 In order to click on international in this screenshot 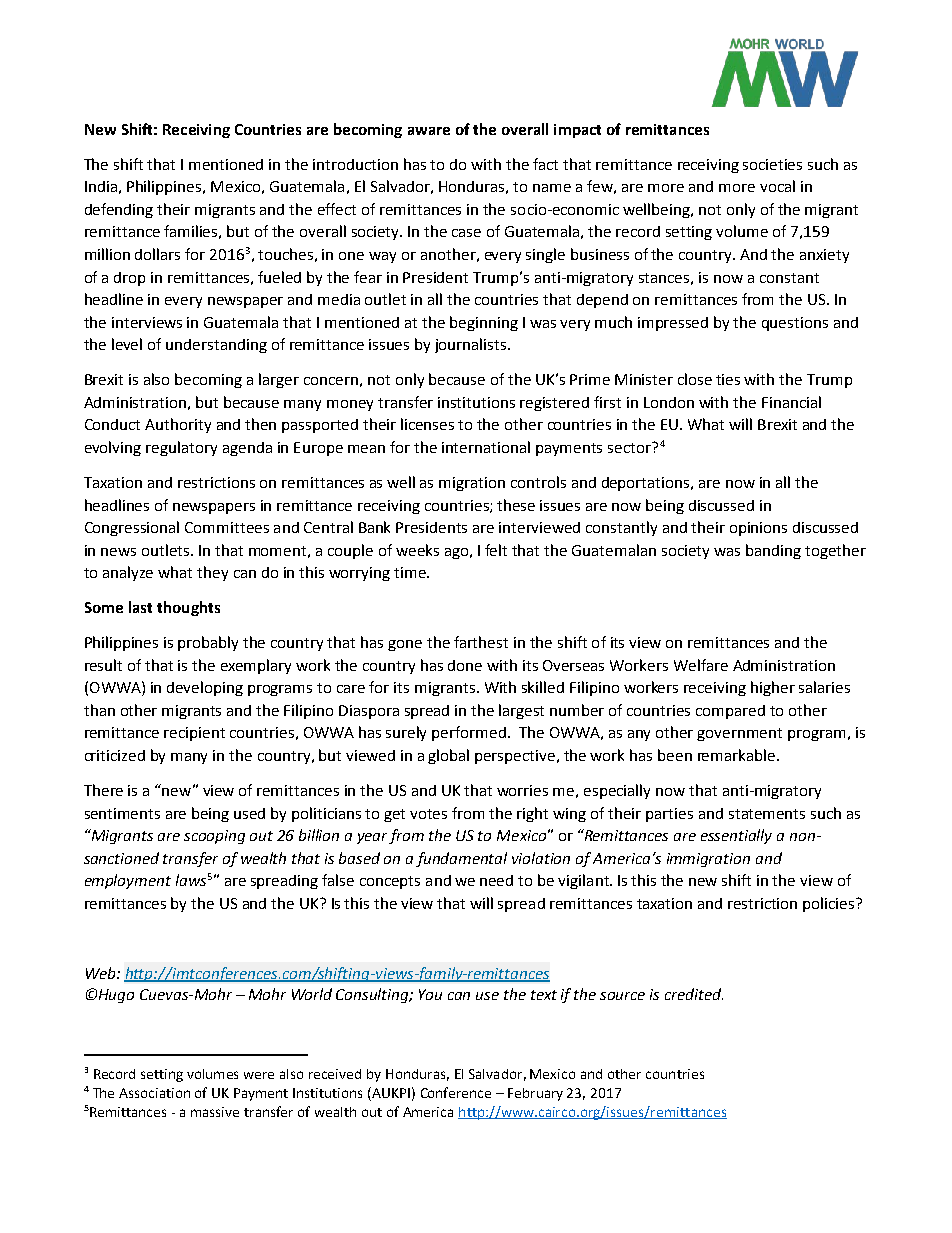, I will do `click(486, 447)`.
